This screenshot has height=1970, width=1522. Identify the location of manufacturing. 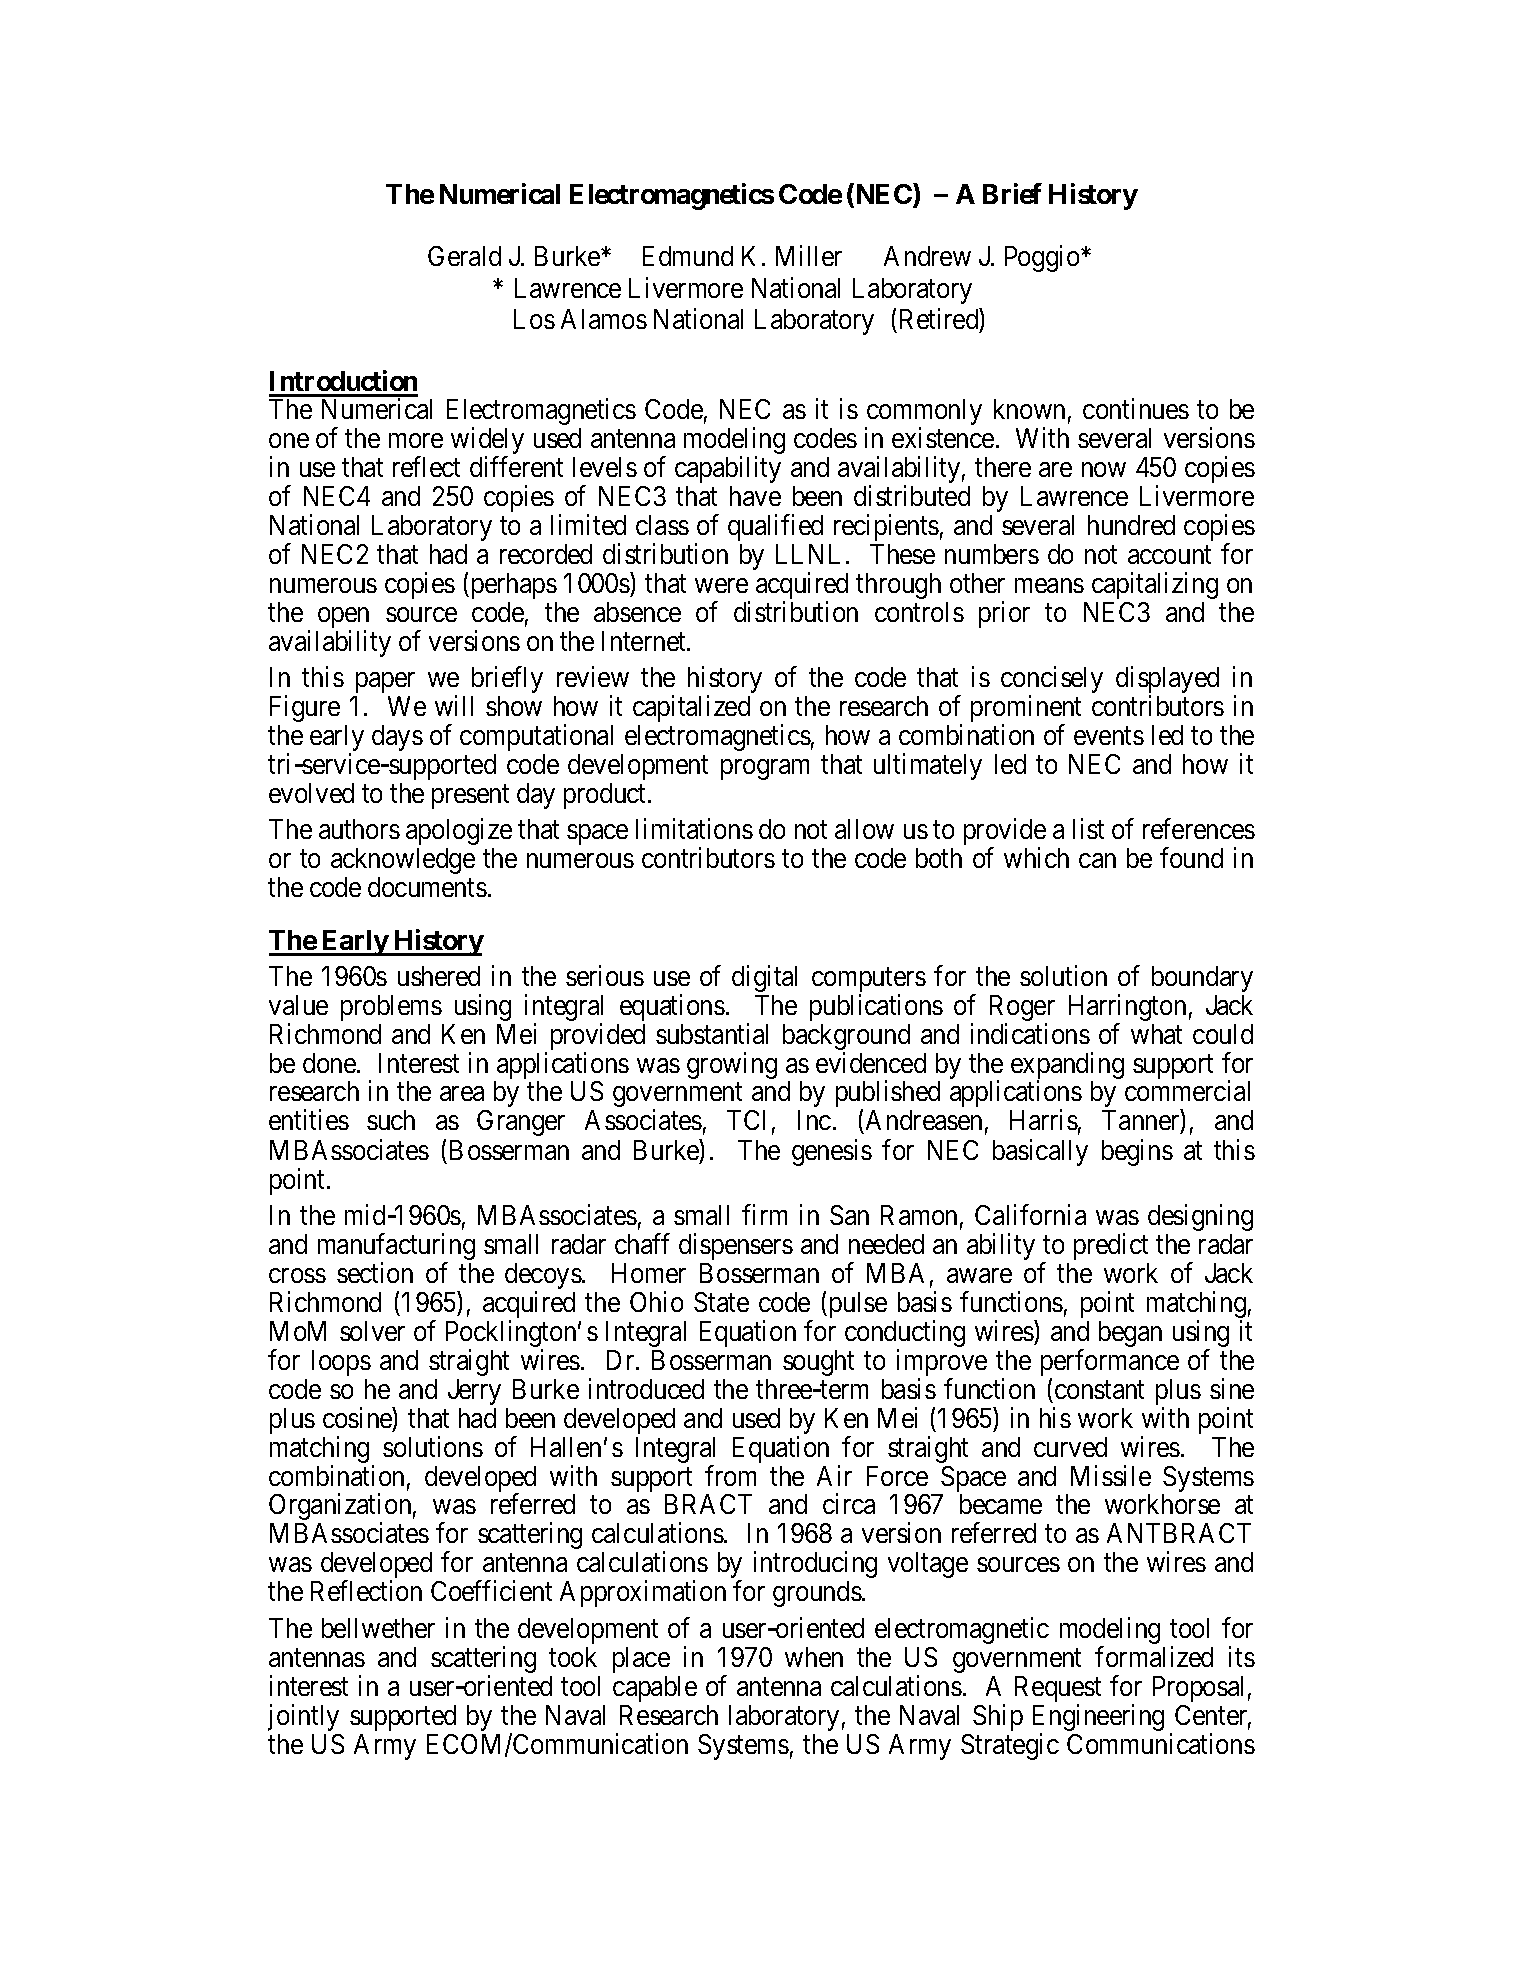
(396, 1248).
